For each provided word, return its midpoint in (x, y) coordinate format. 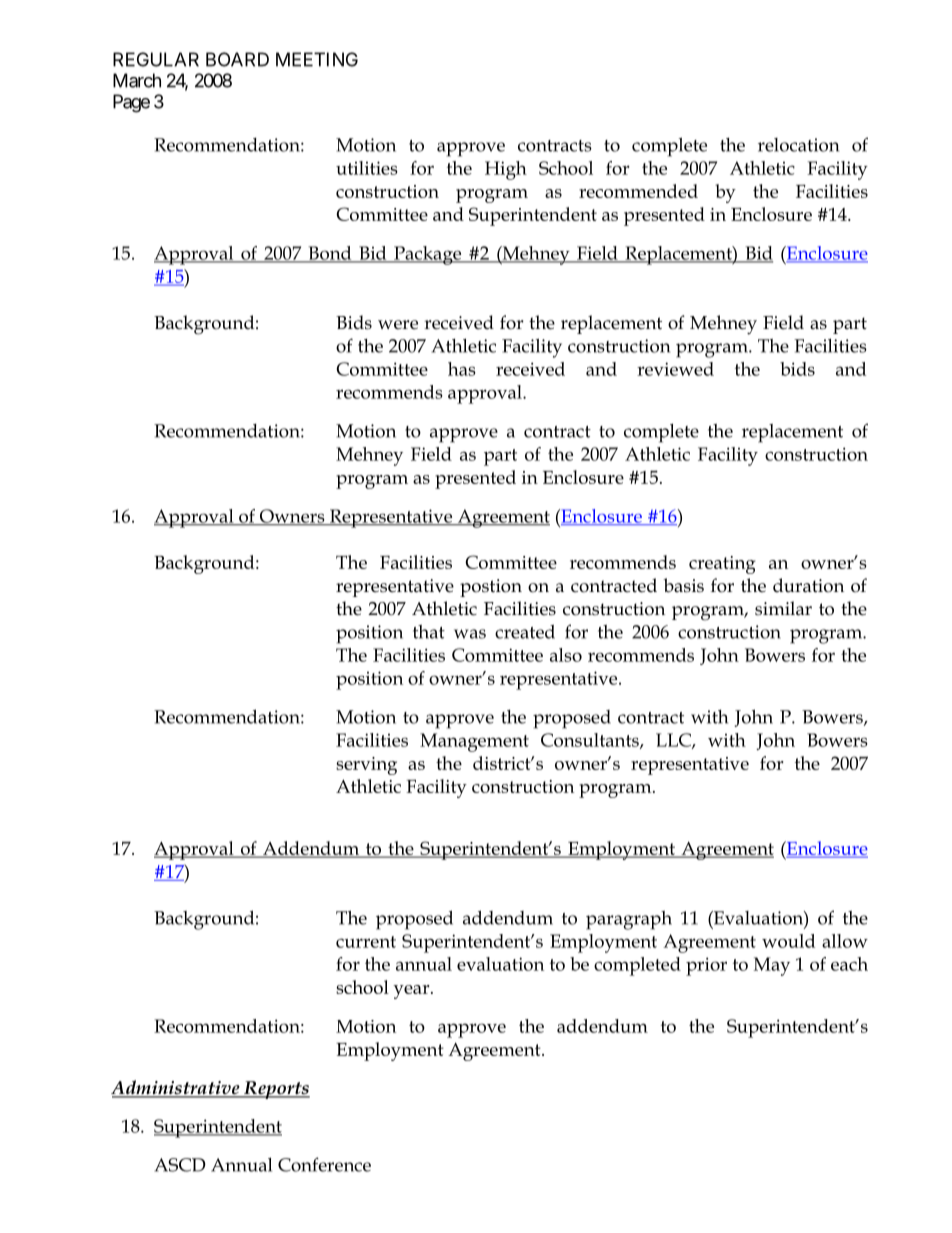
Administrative (176, 1088)
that (429, 632)
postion (491, 588)
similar (783, 608)
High (506, 170)
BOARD (237, 59)
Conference (324, 1164)
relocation (798, 145)
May (772, 966)
